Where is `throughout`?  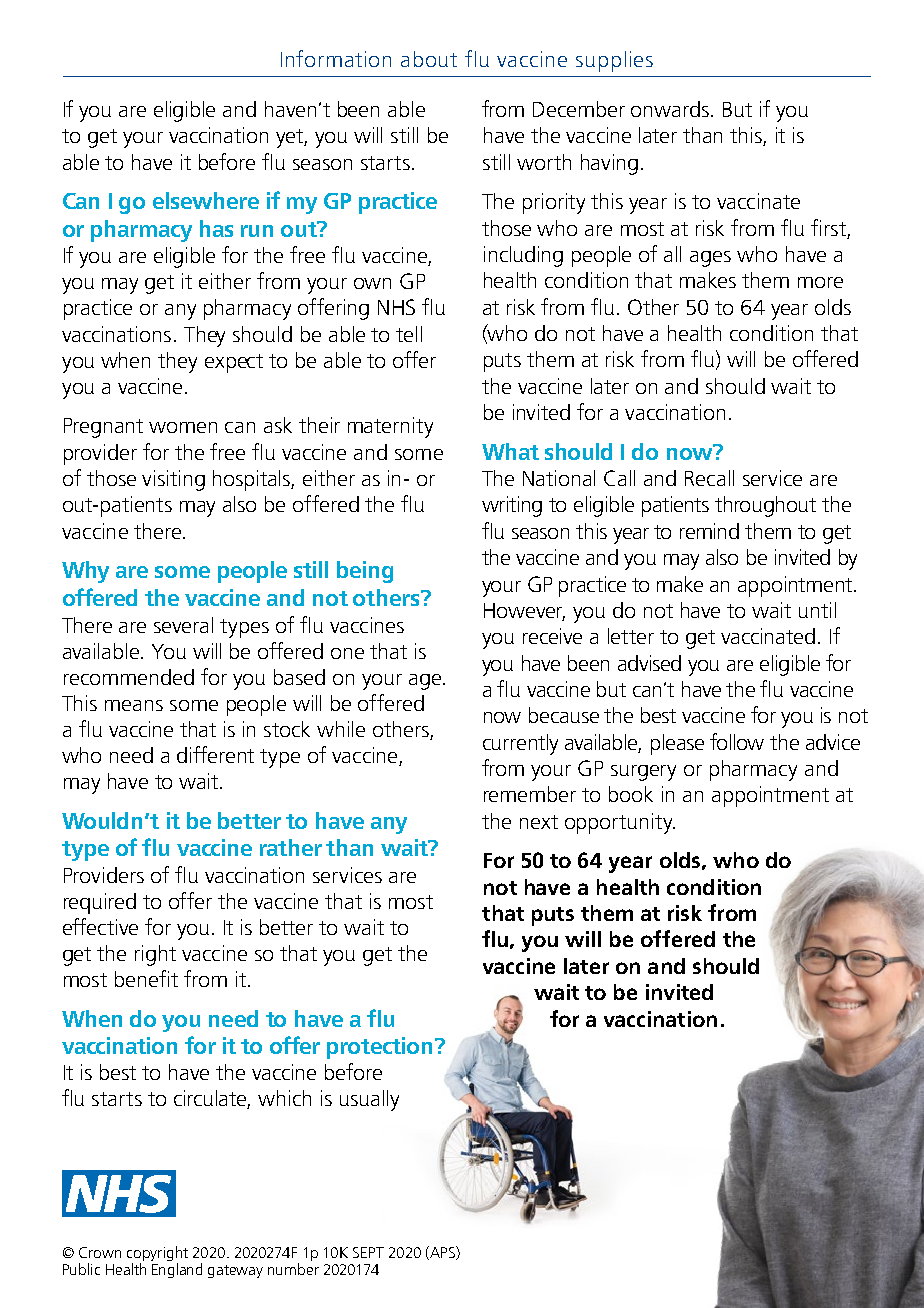 throughout is located at coordinates (765, 506).
